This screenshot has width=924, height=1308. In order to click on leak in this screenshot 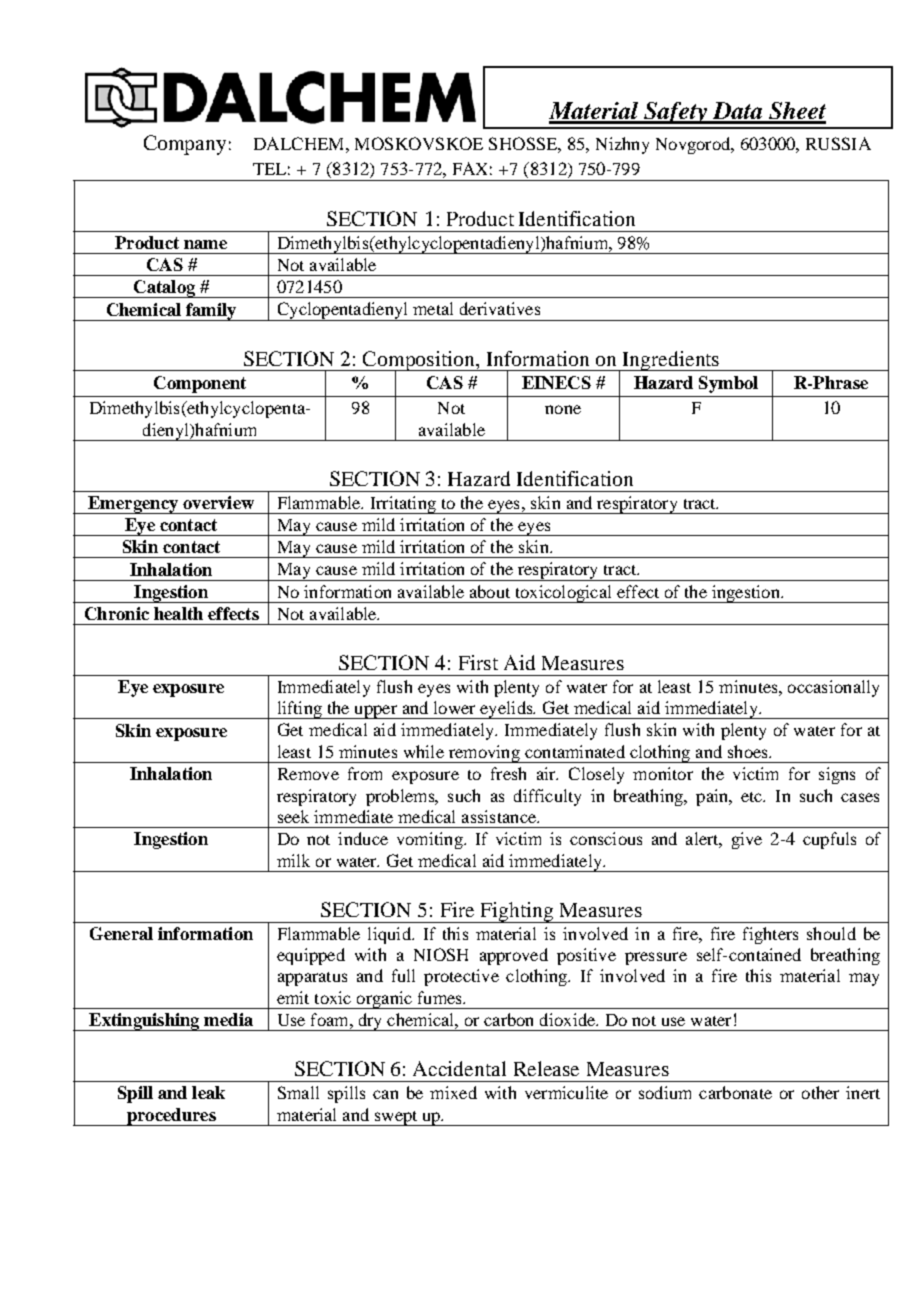, I will do `click(208, 1092)`.
